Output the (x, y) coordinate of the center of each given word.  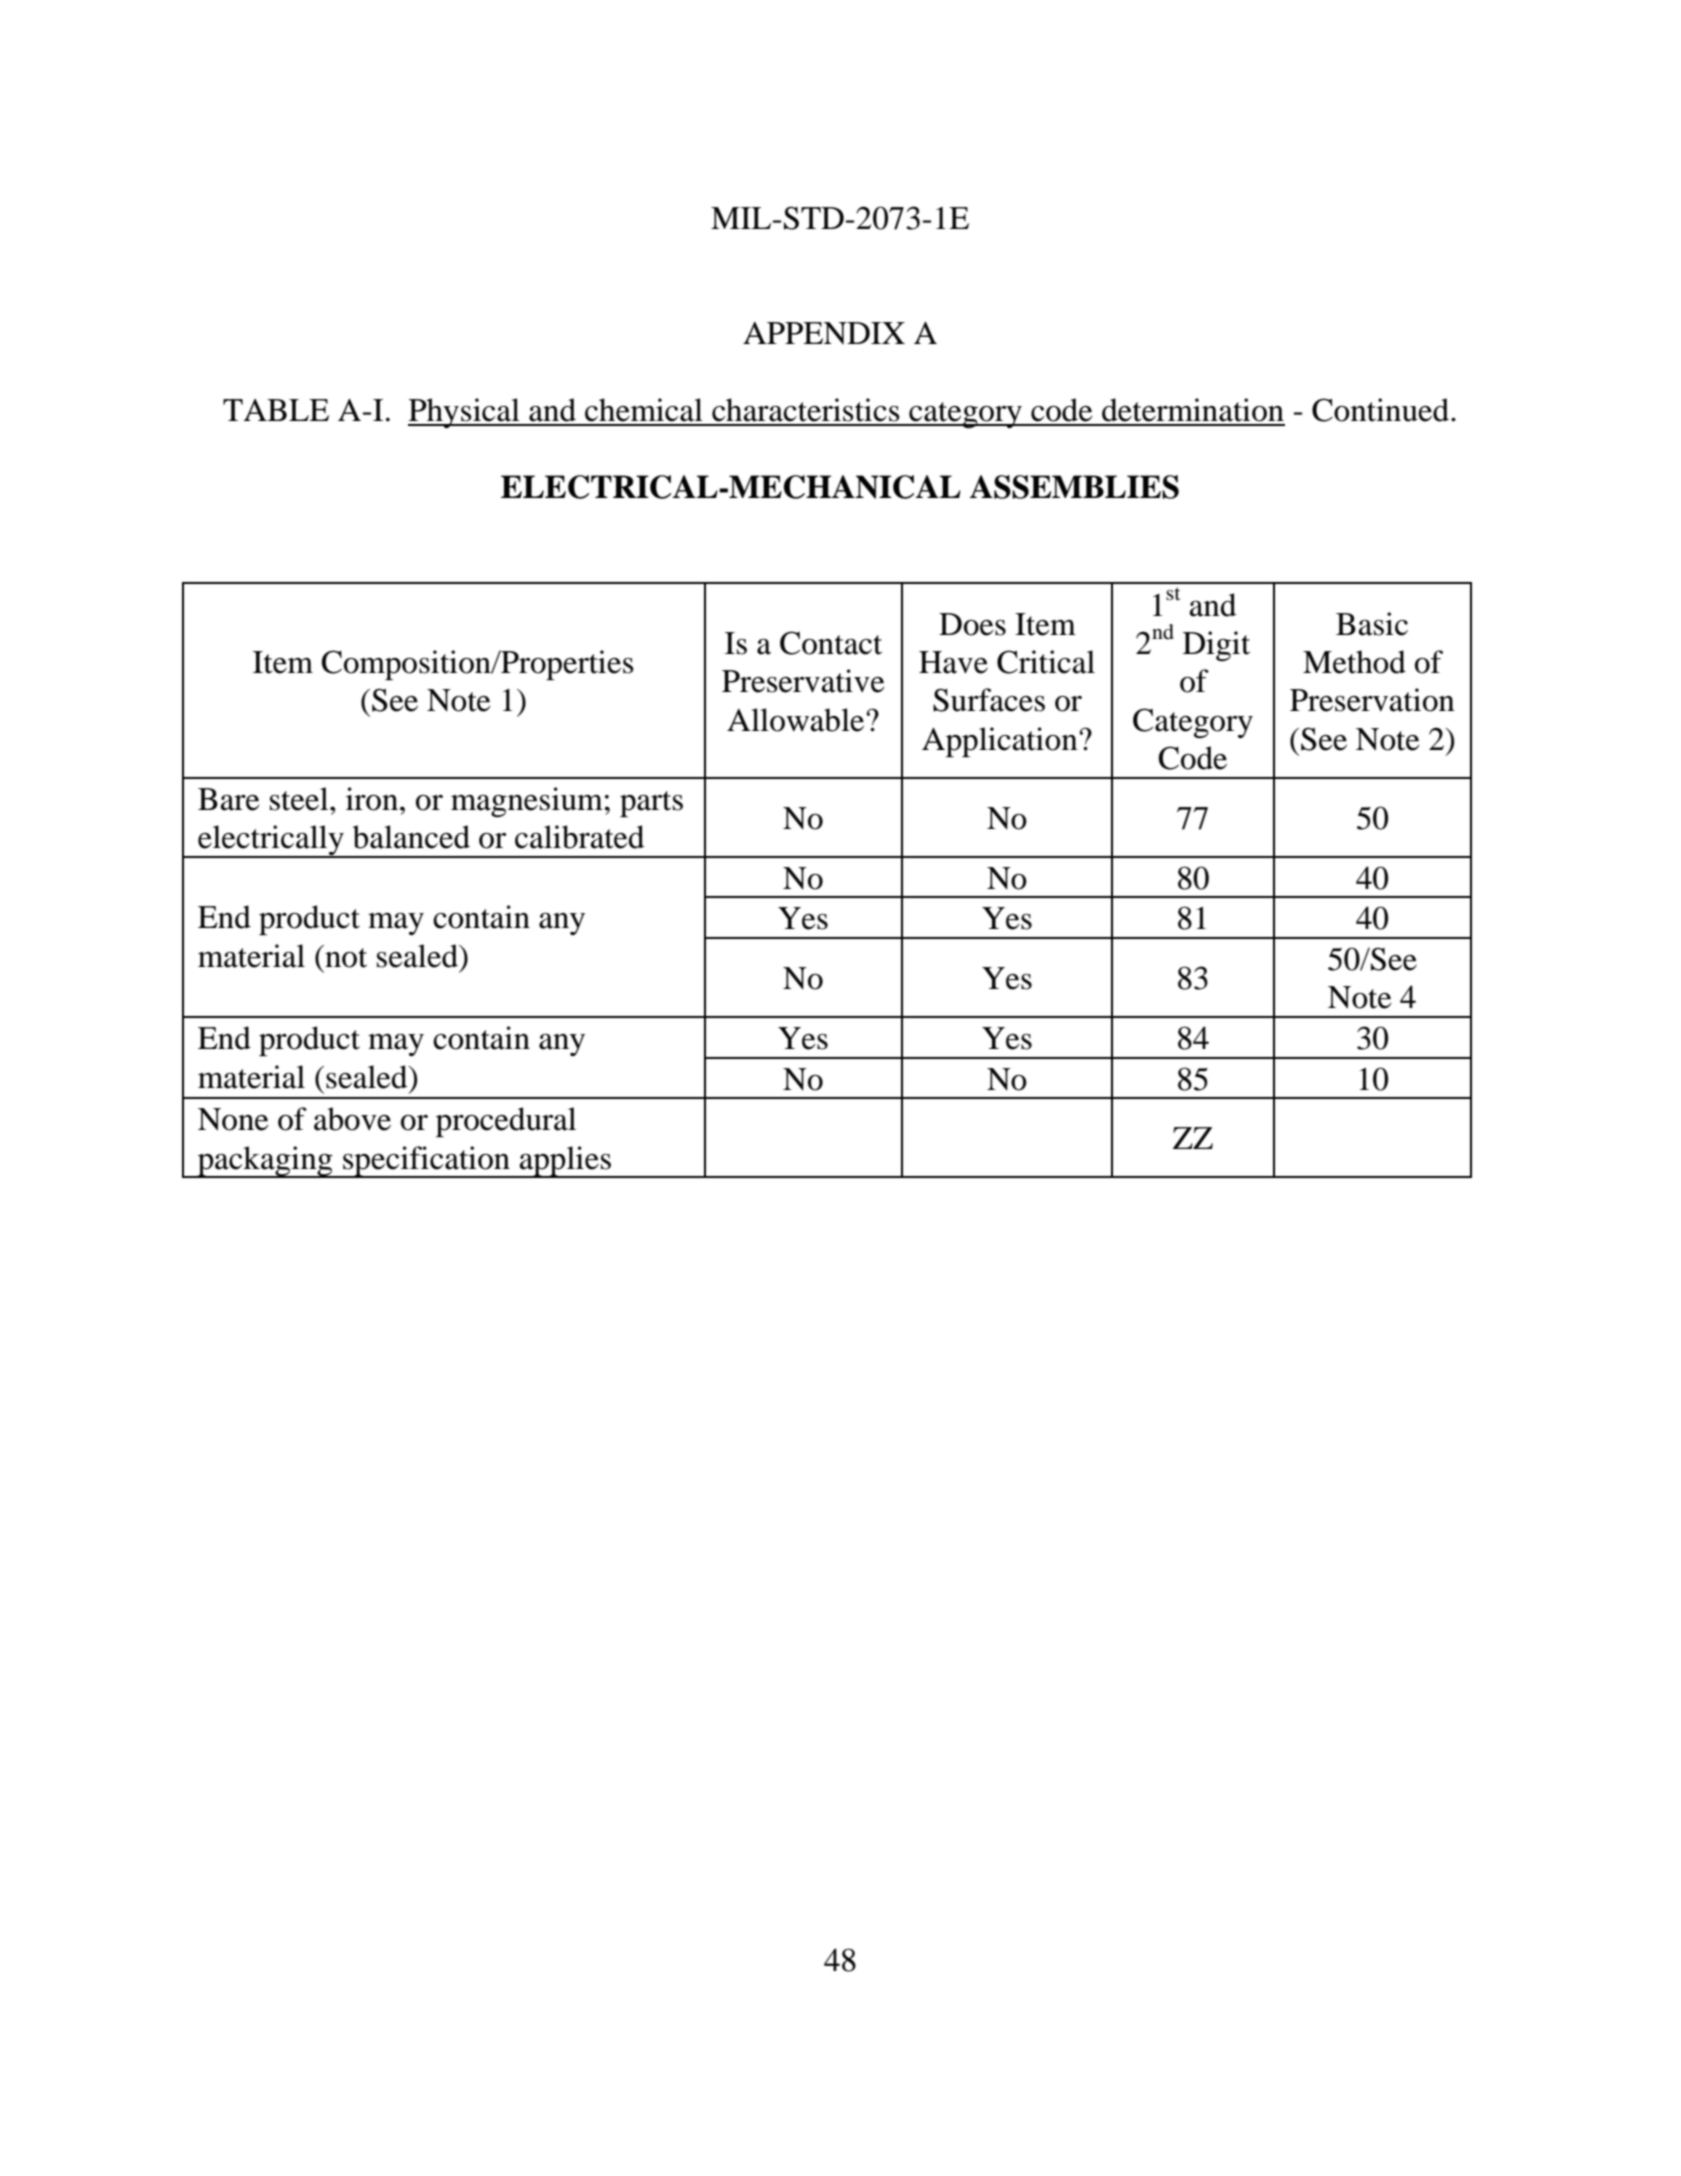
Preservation (1372, 700)
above (352, 1119)
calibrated (579, 837)
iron (373, 799)
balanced (411, 837)
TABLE (276, 410)
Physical (465, 413)
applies (565, 1162)
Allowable (795, 720)
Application (1000, 742)
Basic (1372, 624)
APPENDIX (824, 333)
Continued (1382, 410)
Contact (831, 643)
